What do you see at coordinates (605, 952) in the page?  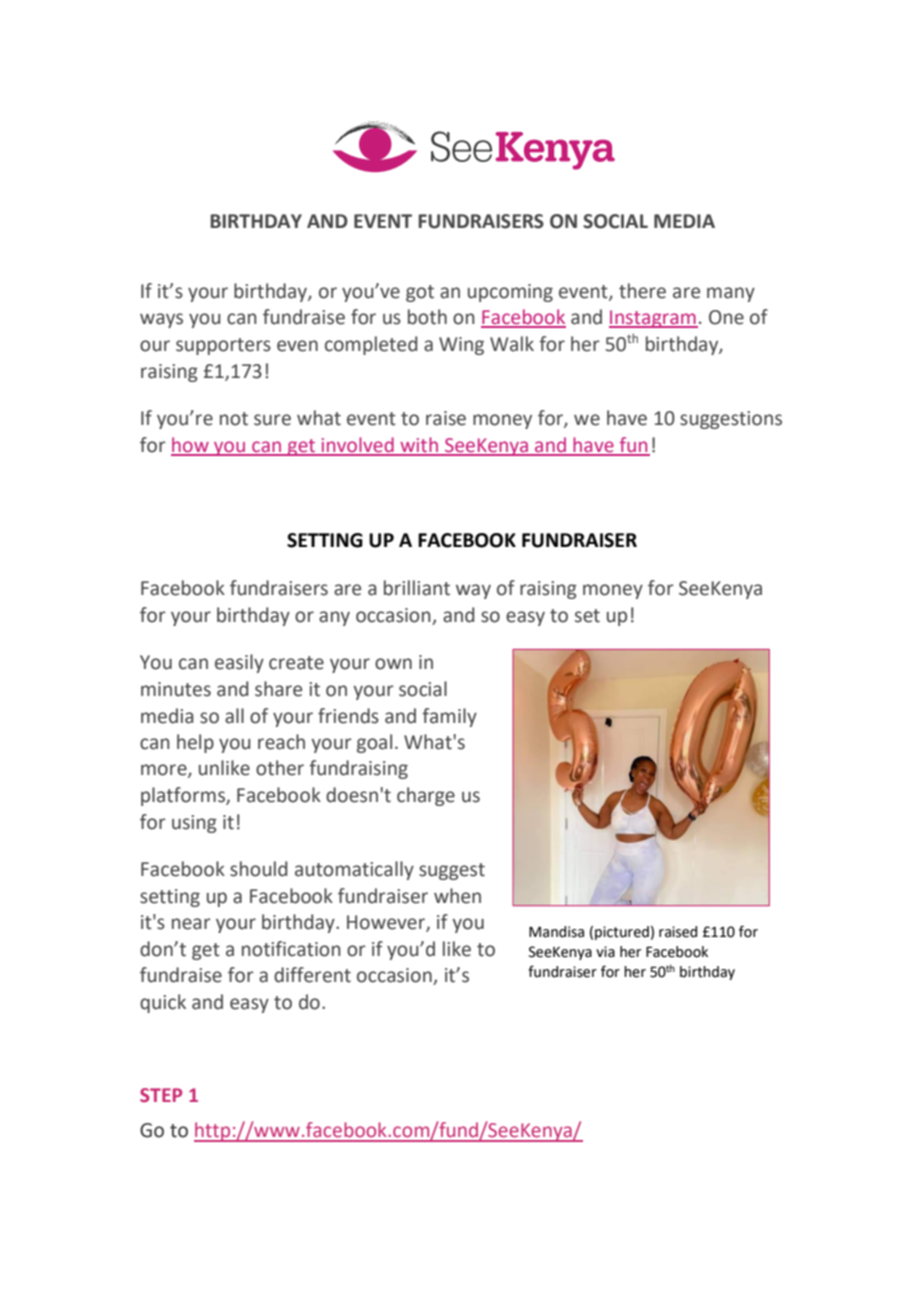 I see `via` at bounding box center [605, 952].
